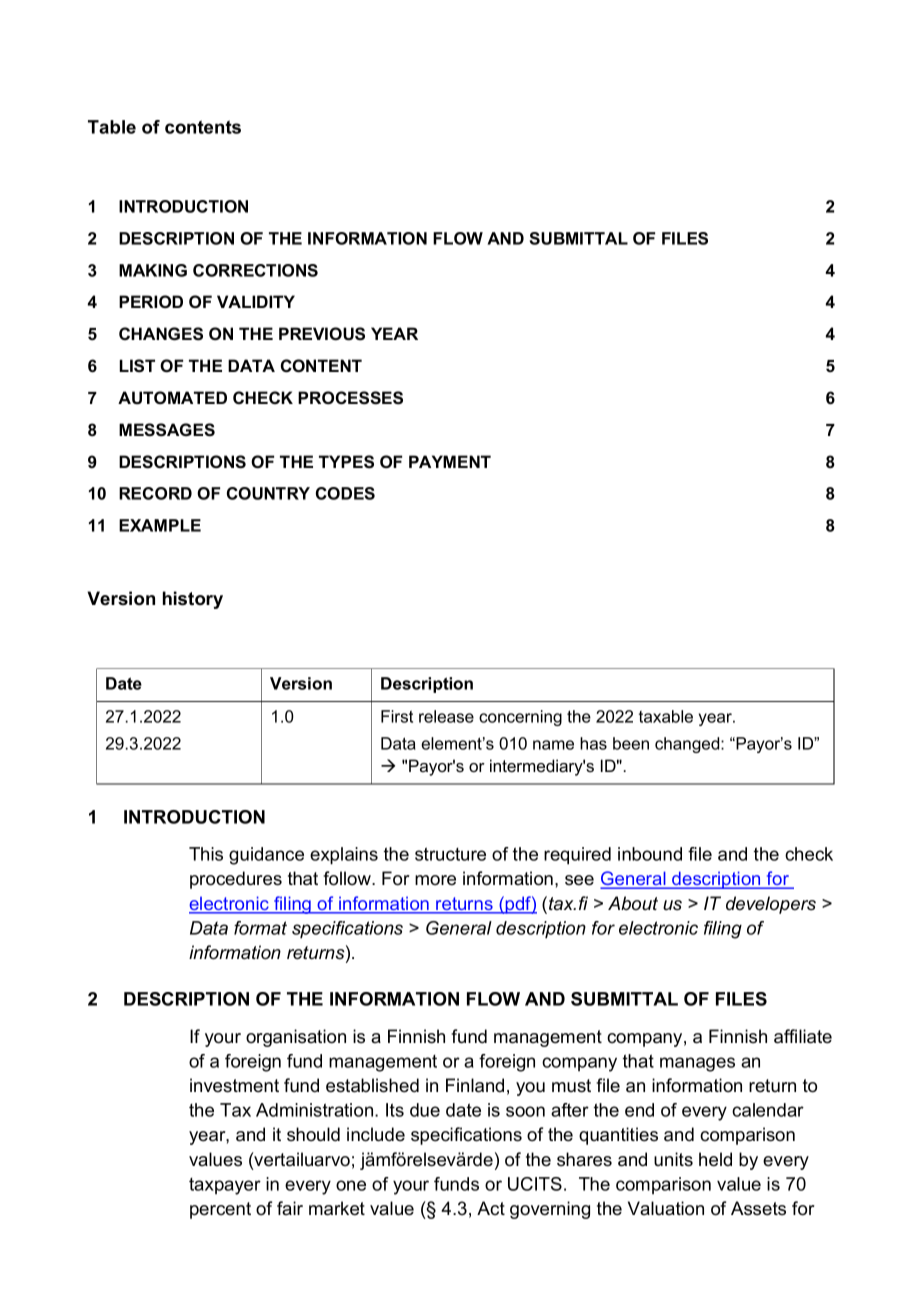 This document has width=924, height=1308. What do you see at coordinates (771, 905) in the document?
I see `developers` at bounding box center [771, 905].
